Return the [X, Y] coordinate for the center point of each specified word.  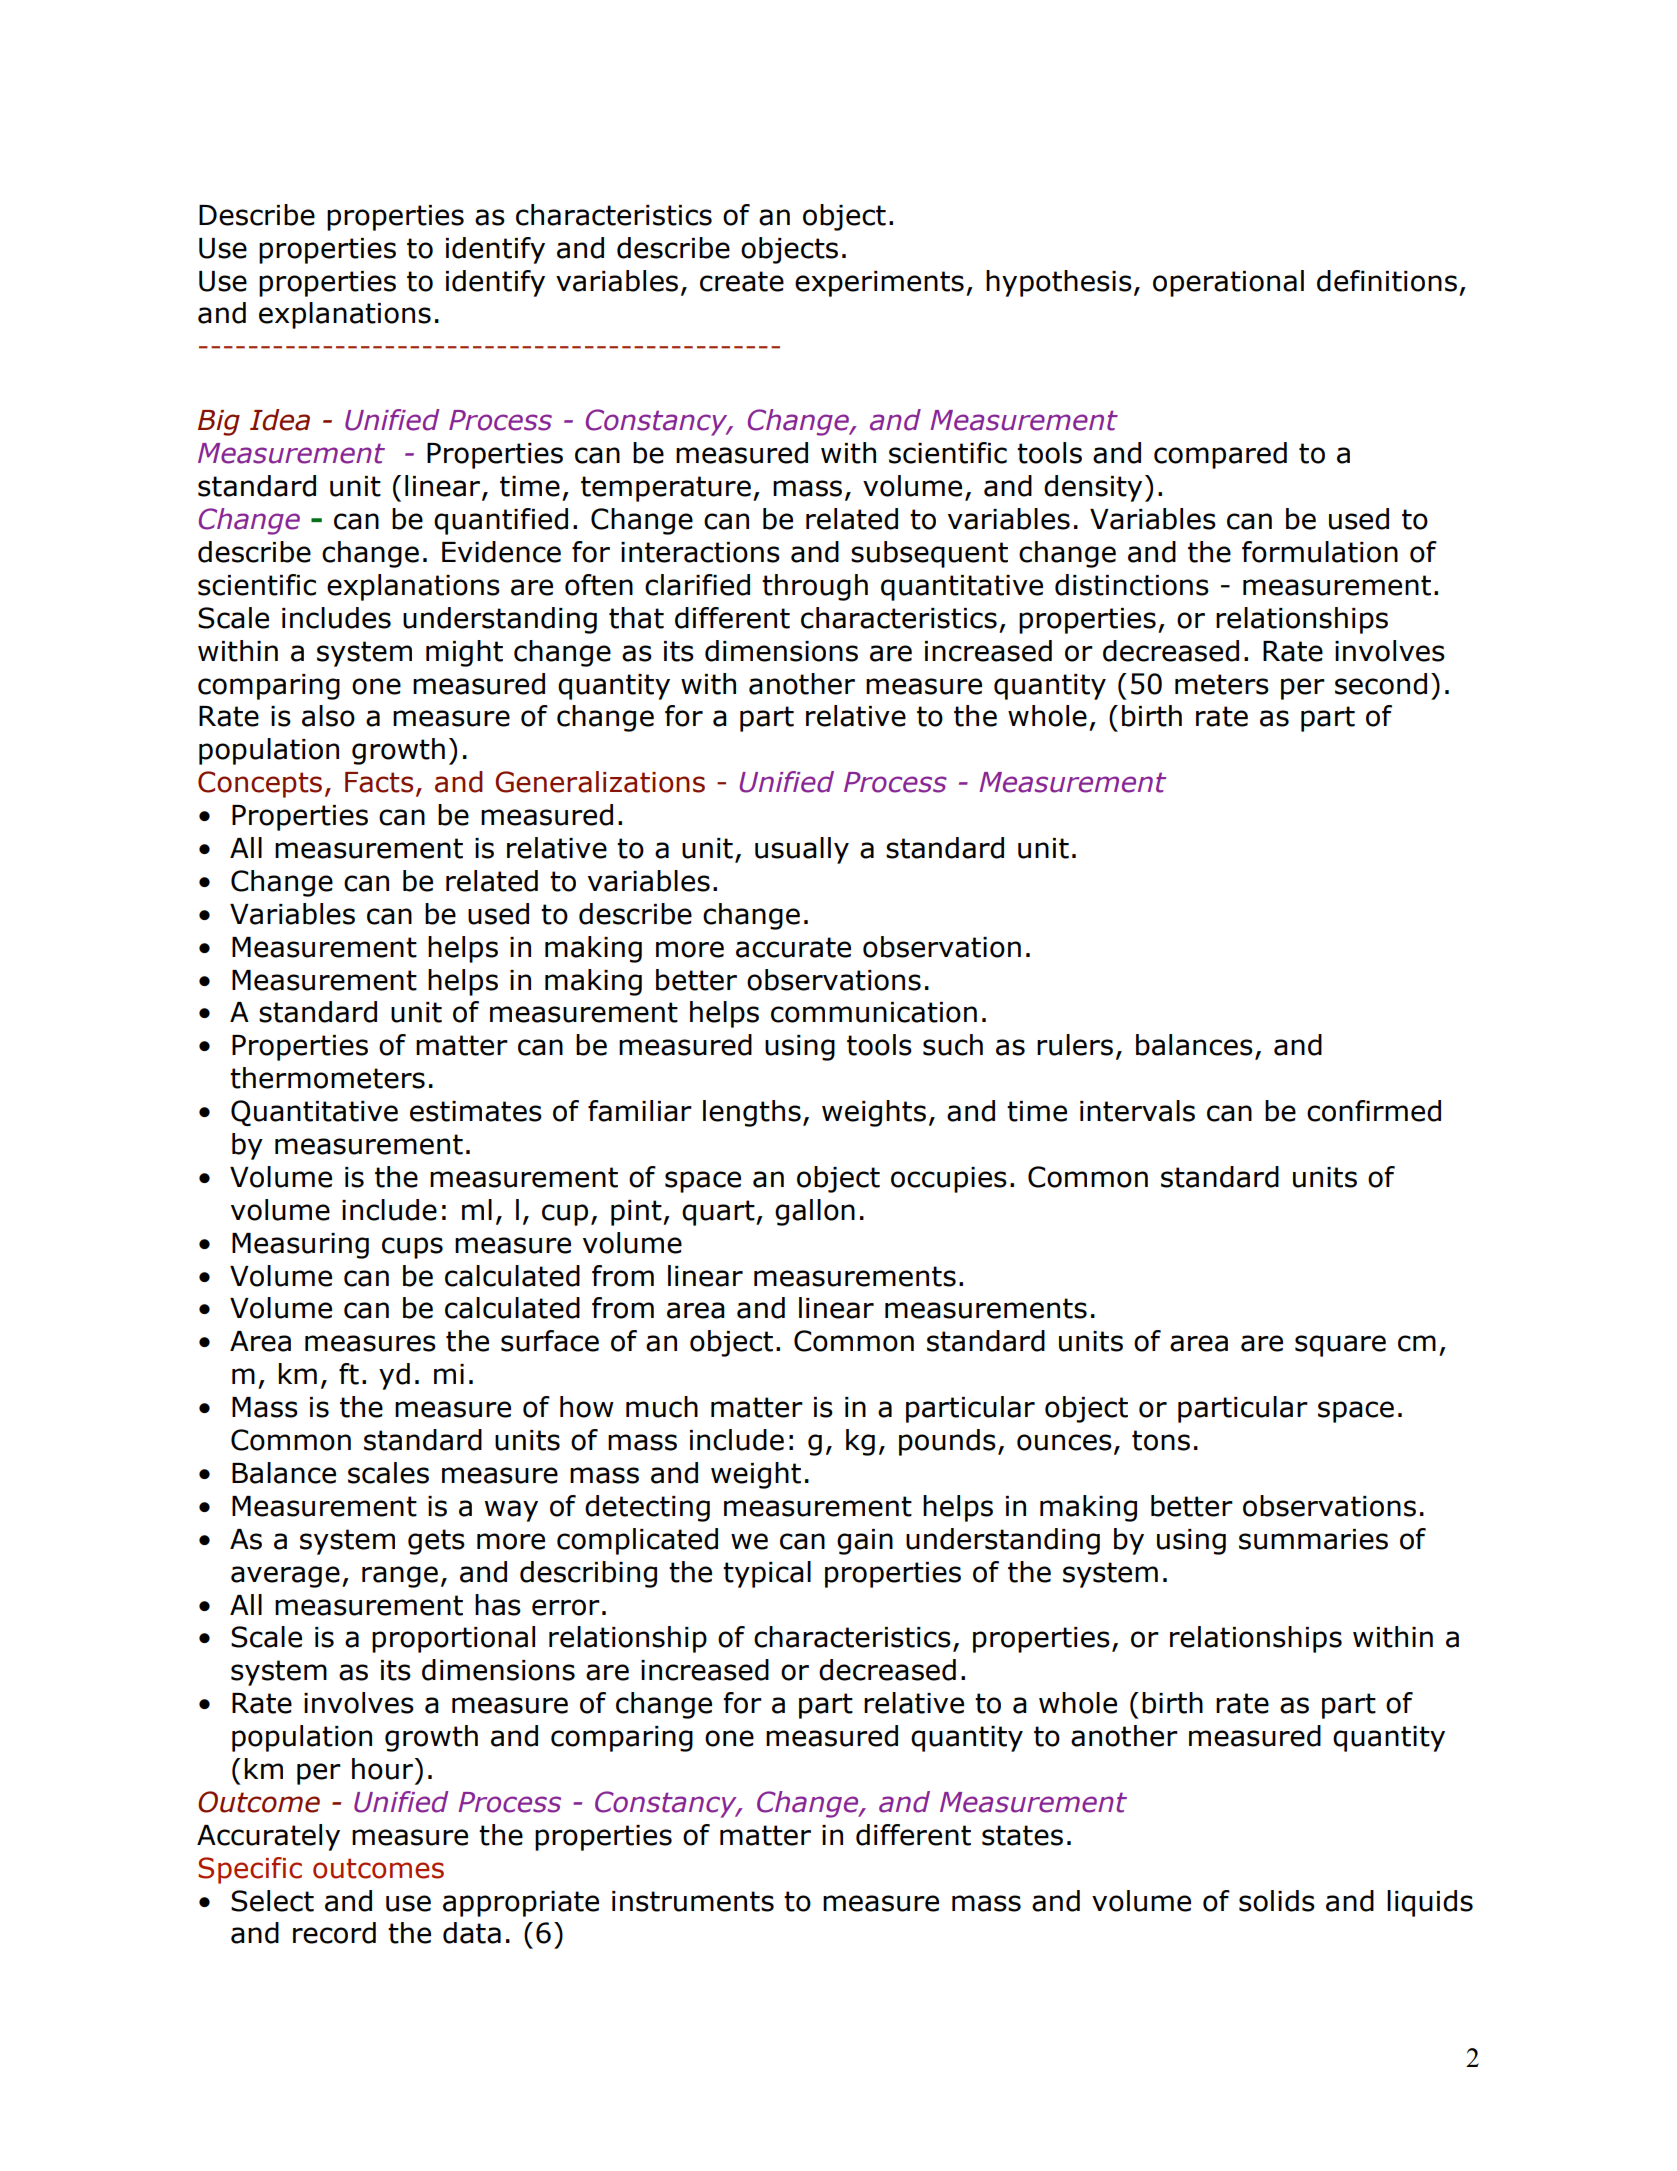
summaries [1313, 1539]
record [334, 1933]
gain [865, 1542]
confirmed [1374, 1111]
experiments [879, 284]
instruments [693, 1901]
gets [436, 1542]
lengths [752, 1113]
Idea [280, 420]
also [328, 716]
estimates [476, 1111]
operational [1228, 283]
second [1381, 684]
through [815, 587]
